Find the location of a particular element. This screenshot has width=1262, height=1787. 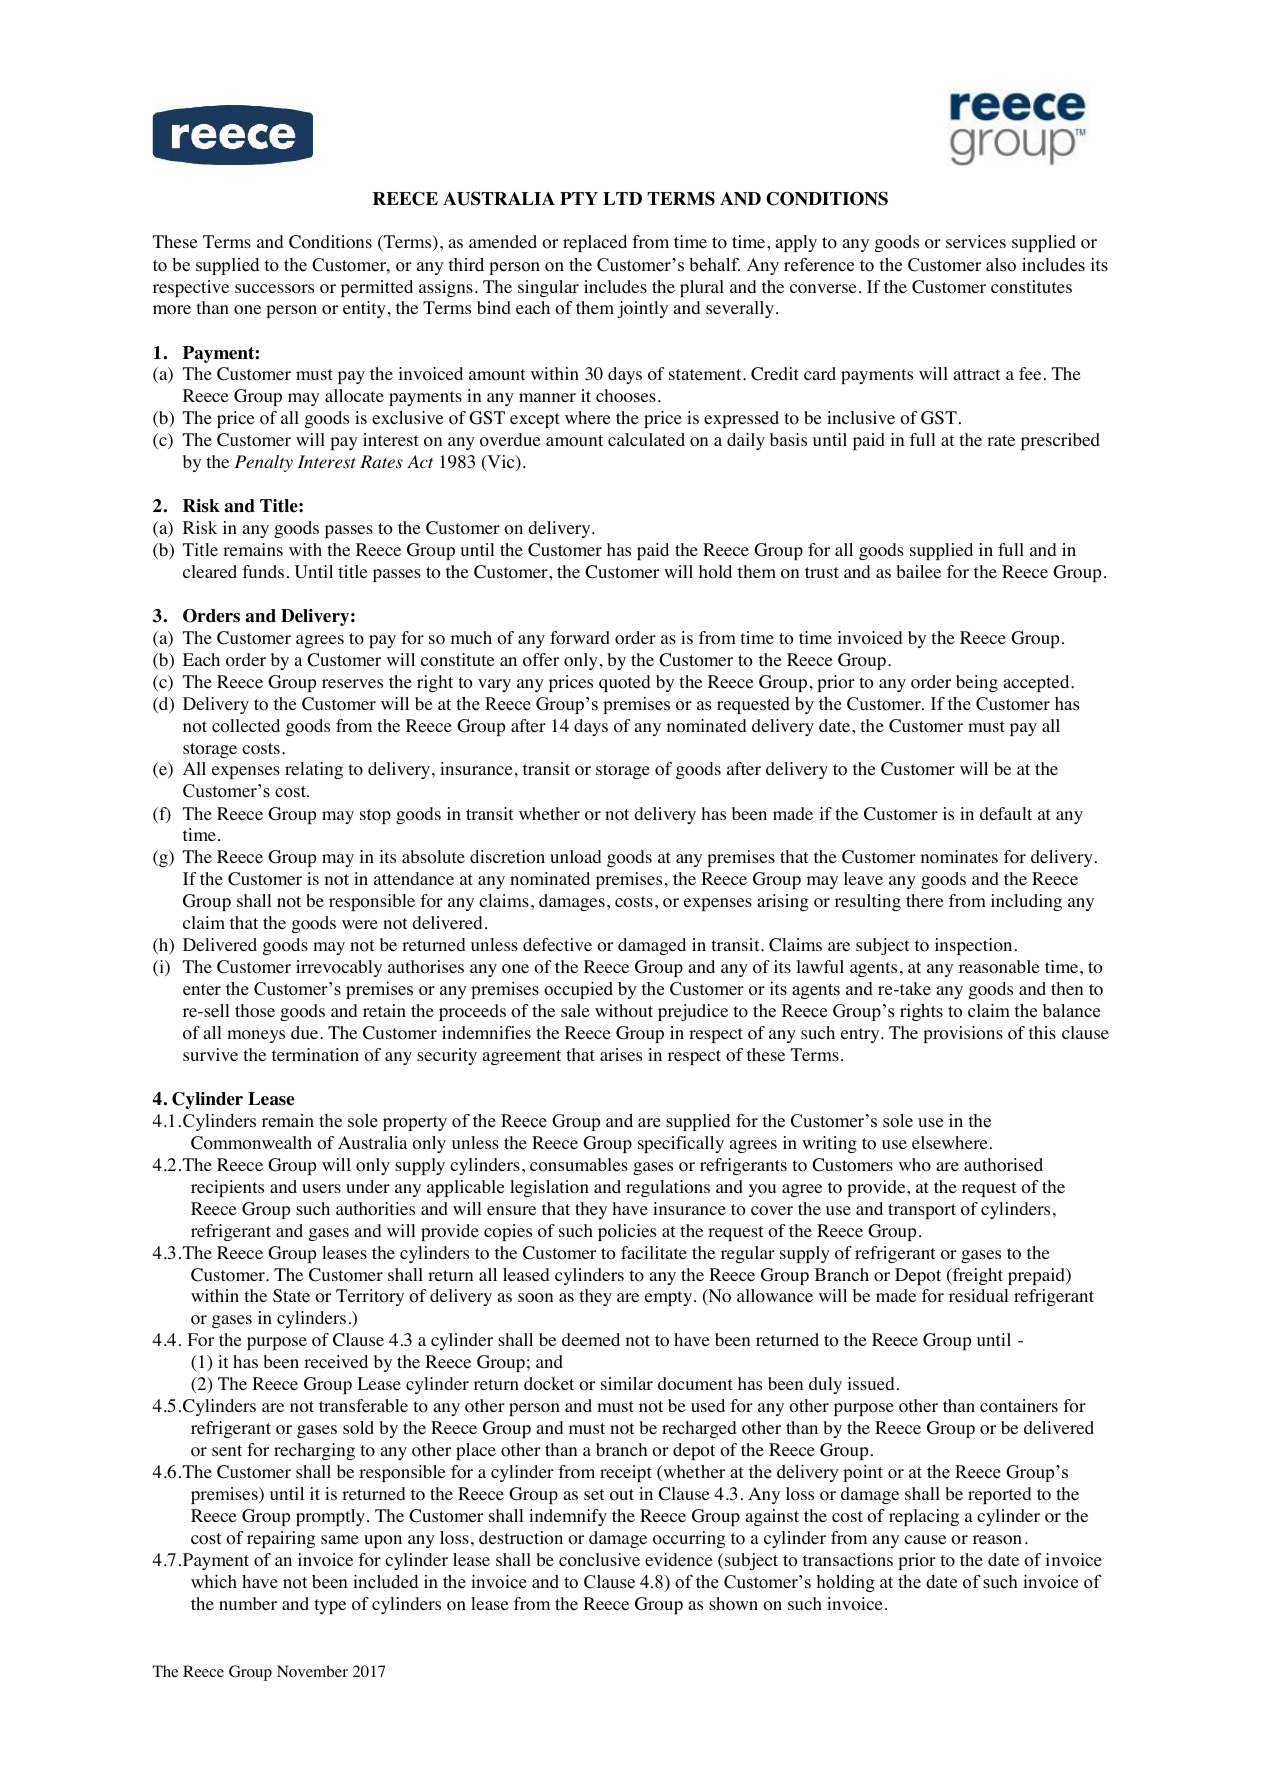

consumables is located at coordinates (579, 1165).
